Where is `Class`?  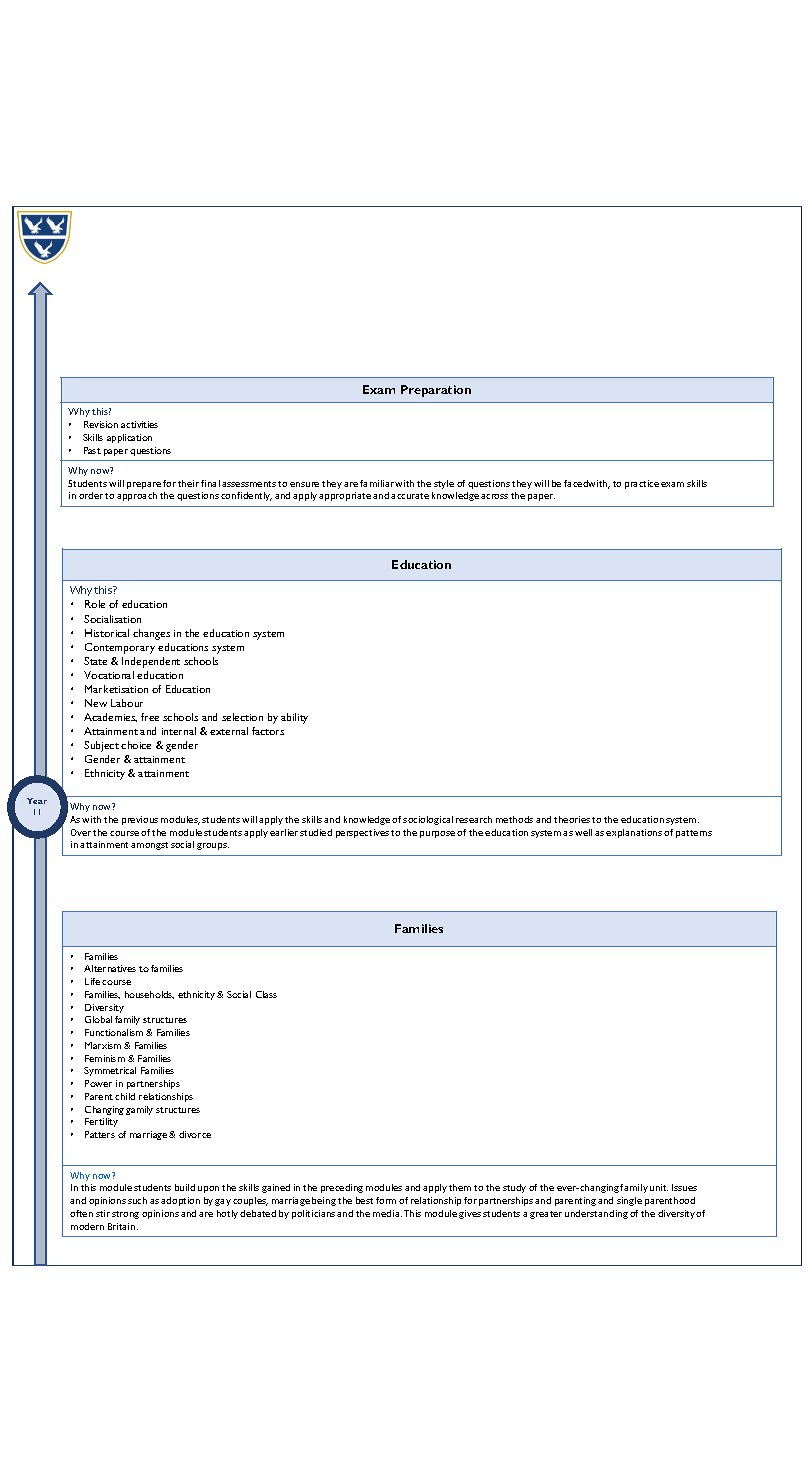 Class is located at coordinates (266, 994).
